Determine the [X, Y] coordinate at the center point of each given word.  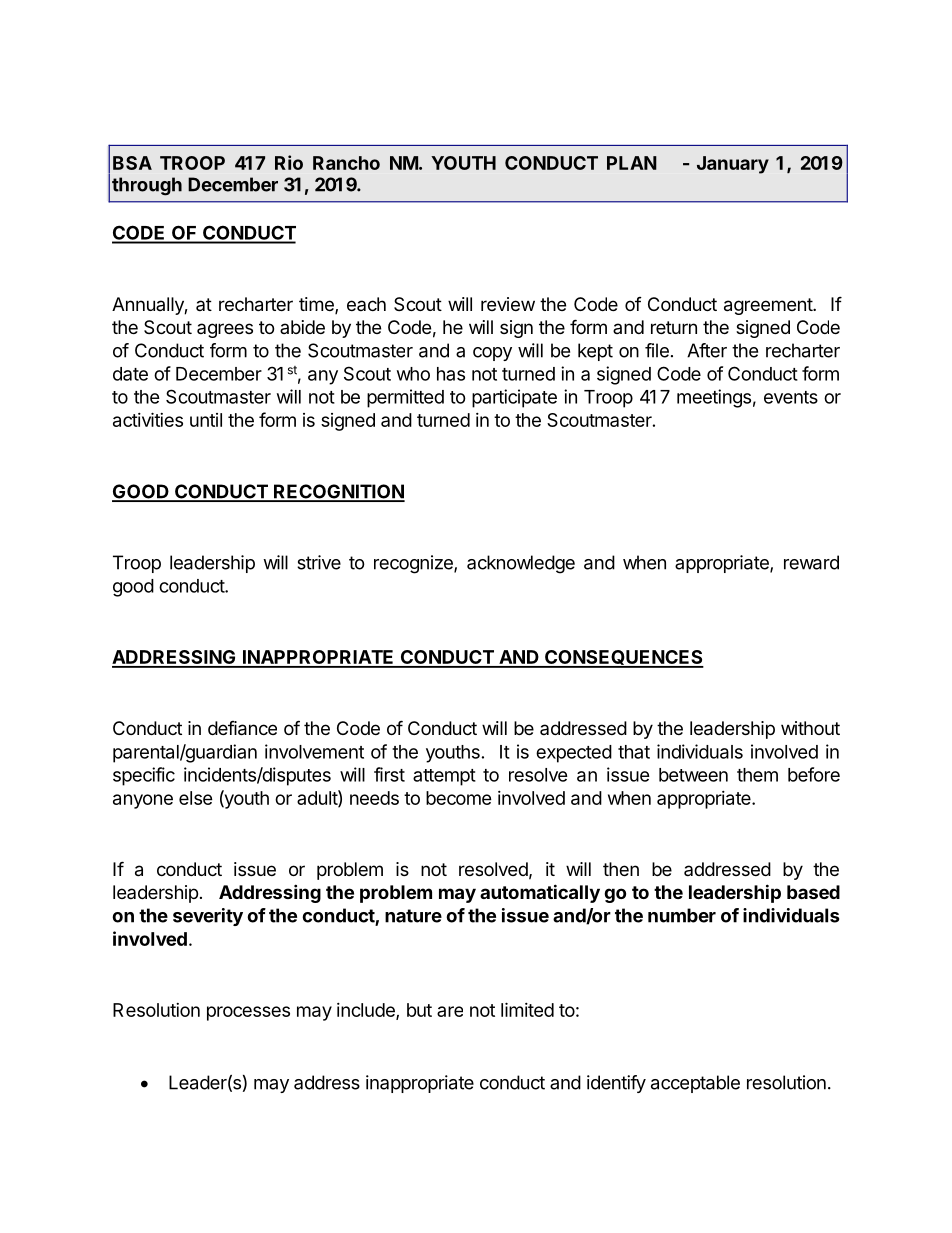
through [147, 186]
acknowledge [521, 564]
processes [248, 1013]
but [419, 1010]
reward [811, 562]
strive [319, 562]
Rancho [346, 163]
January [733, 165]
